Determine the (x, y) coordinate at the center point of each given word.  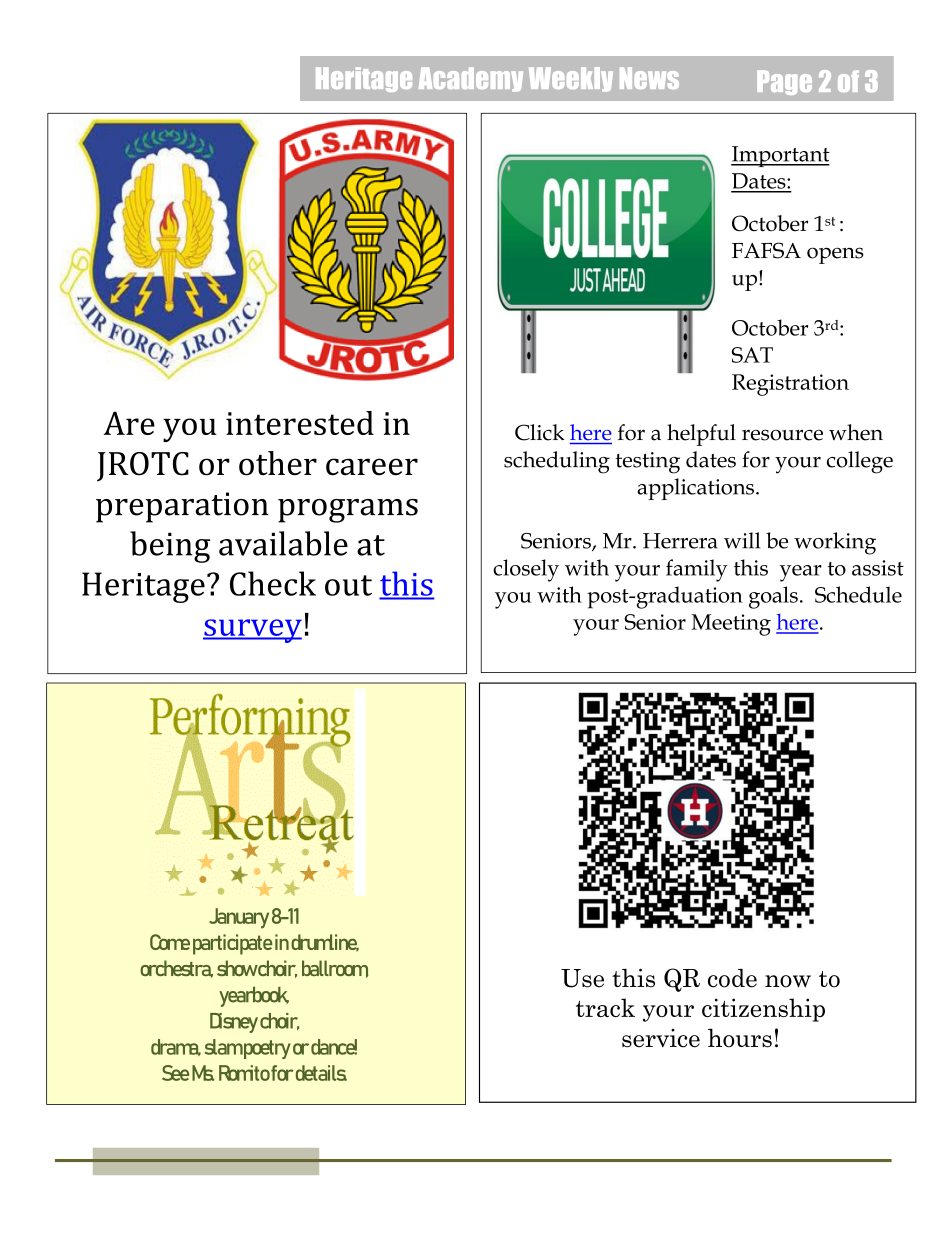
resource (782, 435)
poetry (267, 1049)
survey (252, 631)
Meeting (731, 625)
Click (539, 432)
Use (582, 978)
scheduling (557, 462)
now (788, 981)
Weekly (571, 79)
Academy (471, 79)
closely (526, 570)
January (239, 918)
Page (784, 82)
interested (300, 423)
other (278, 463)
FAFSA (766, 250)
